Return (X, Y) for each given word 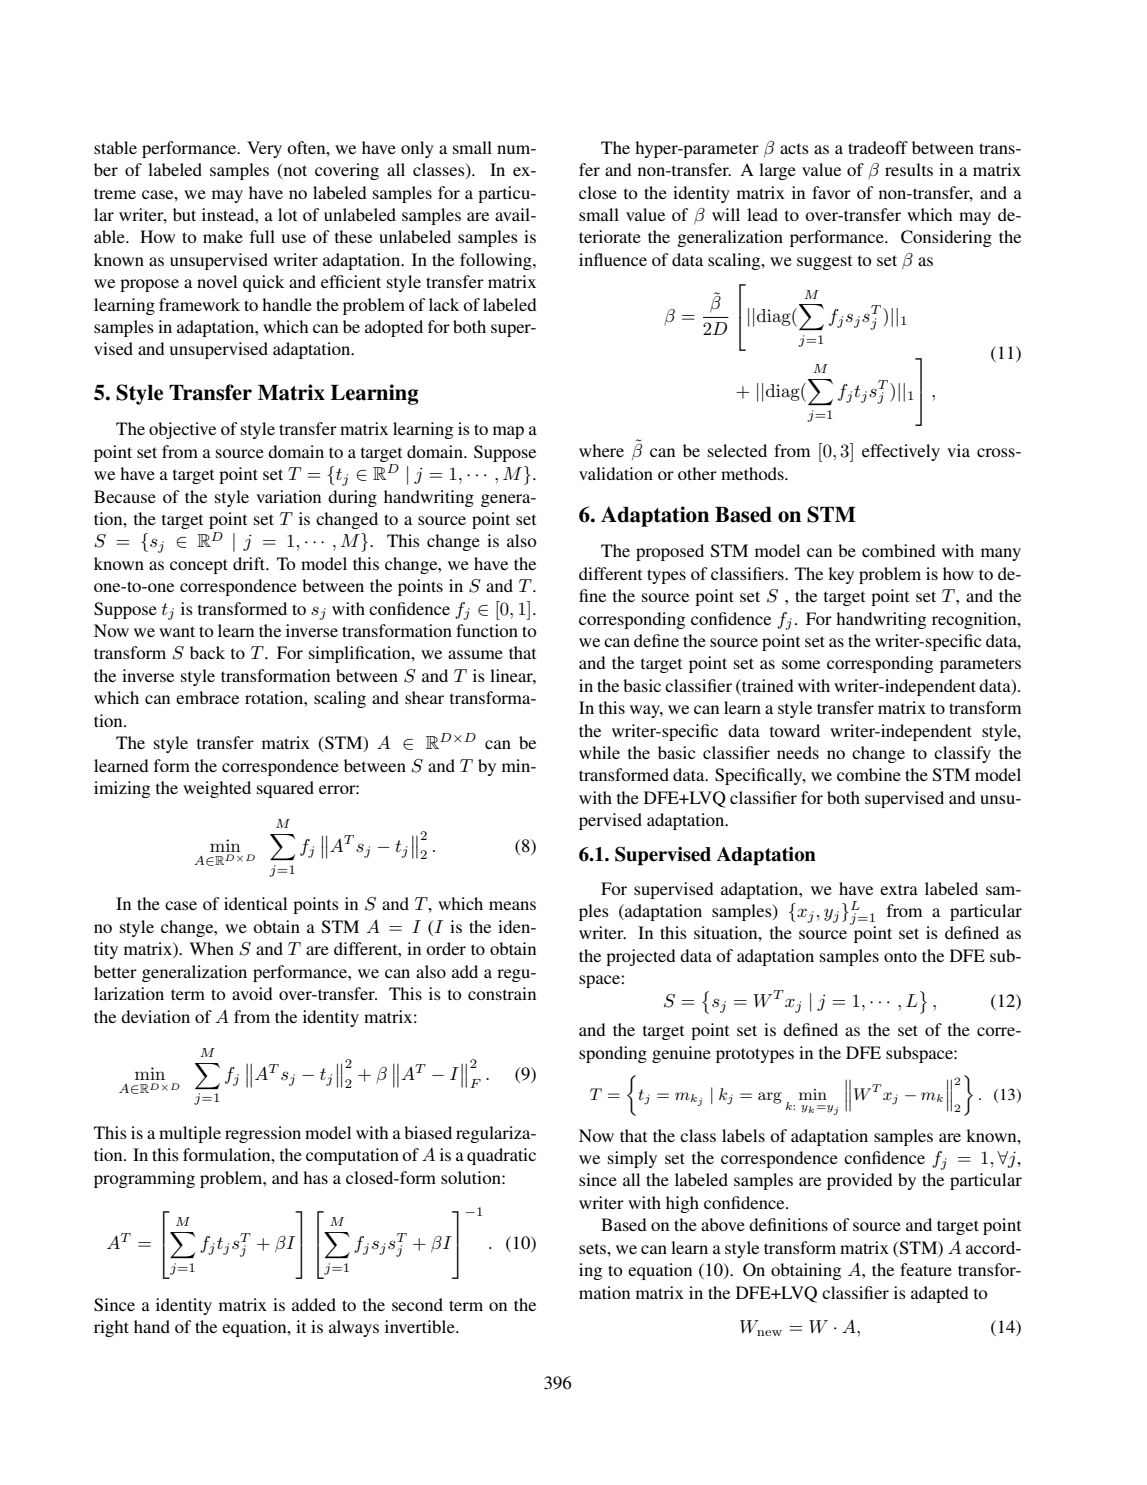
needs (798, 752)
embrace (207, 697)
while (599, 752)
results (909, 169)
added (314, 1304)
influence (613, 259)
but (184, 214)
